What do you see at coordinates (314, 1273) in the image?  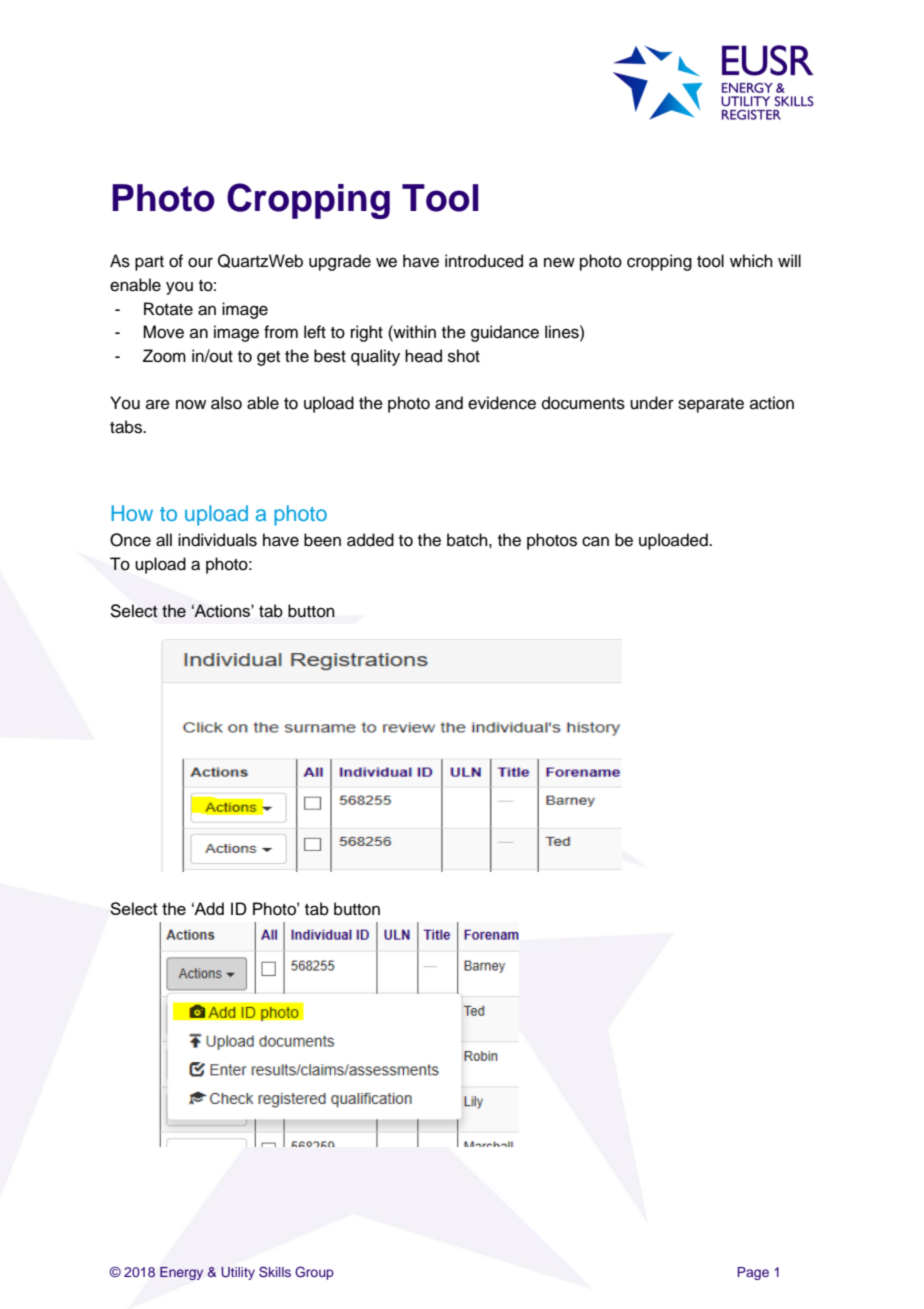 I see `Group` at bounding box center [314, 1273].
